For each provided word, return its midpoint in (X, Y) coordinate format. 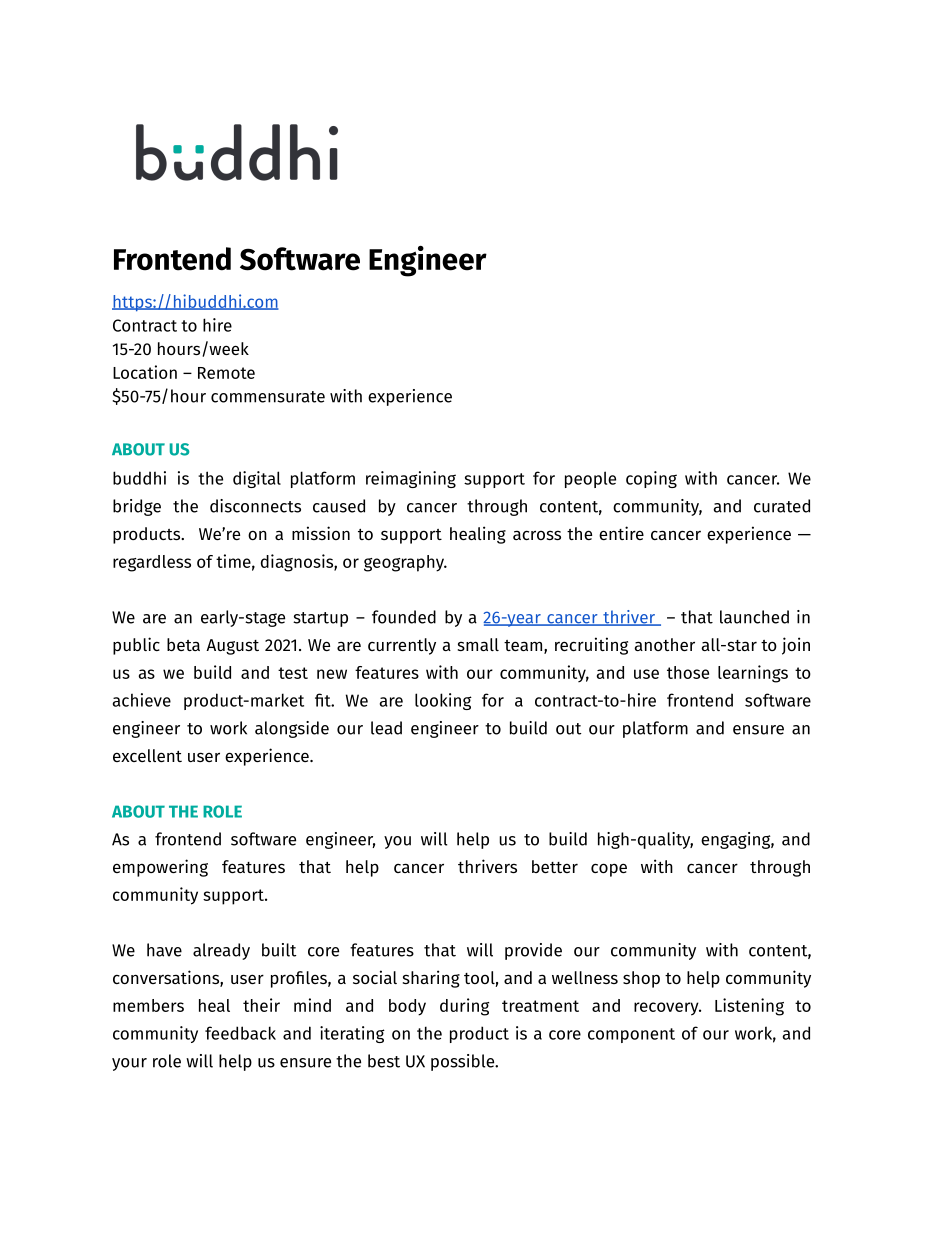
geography (405, 563)
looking (443, 701)
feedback (240, 1033)
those (688, 672)
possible (464, 1062)
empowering (160, 868)
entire (621, 533)
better (555, 866)
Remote (226, 373)
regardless (152, 563)
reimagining (411, 479)
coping (651, 479)
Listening (749, 1007)
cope (609, 870)
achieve (142, 700)
